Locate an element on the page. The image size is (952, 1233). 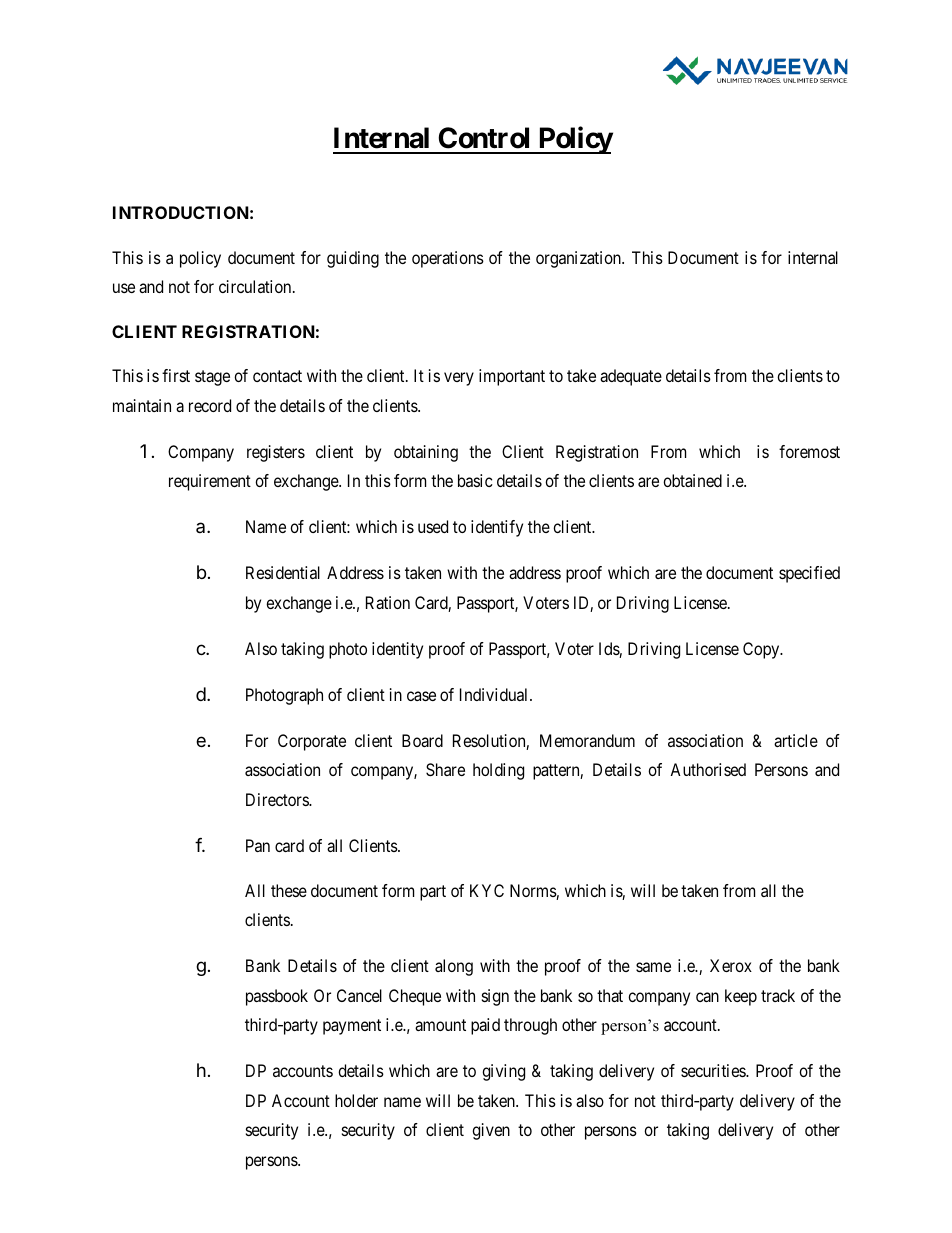
specified is located at coordinates (809, 574).
